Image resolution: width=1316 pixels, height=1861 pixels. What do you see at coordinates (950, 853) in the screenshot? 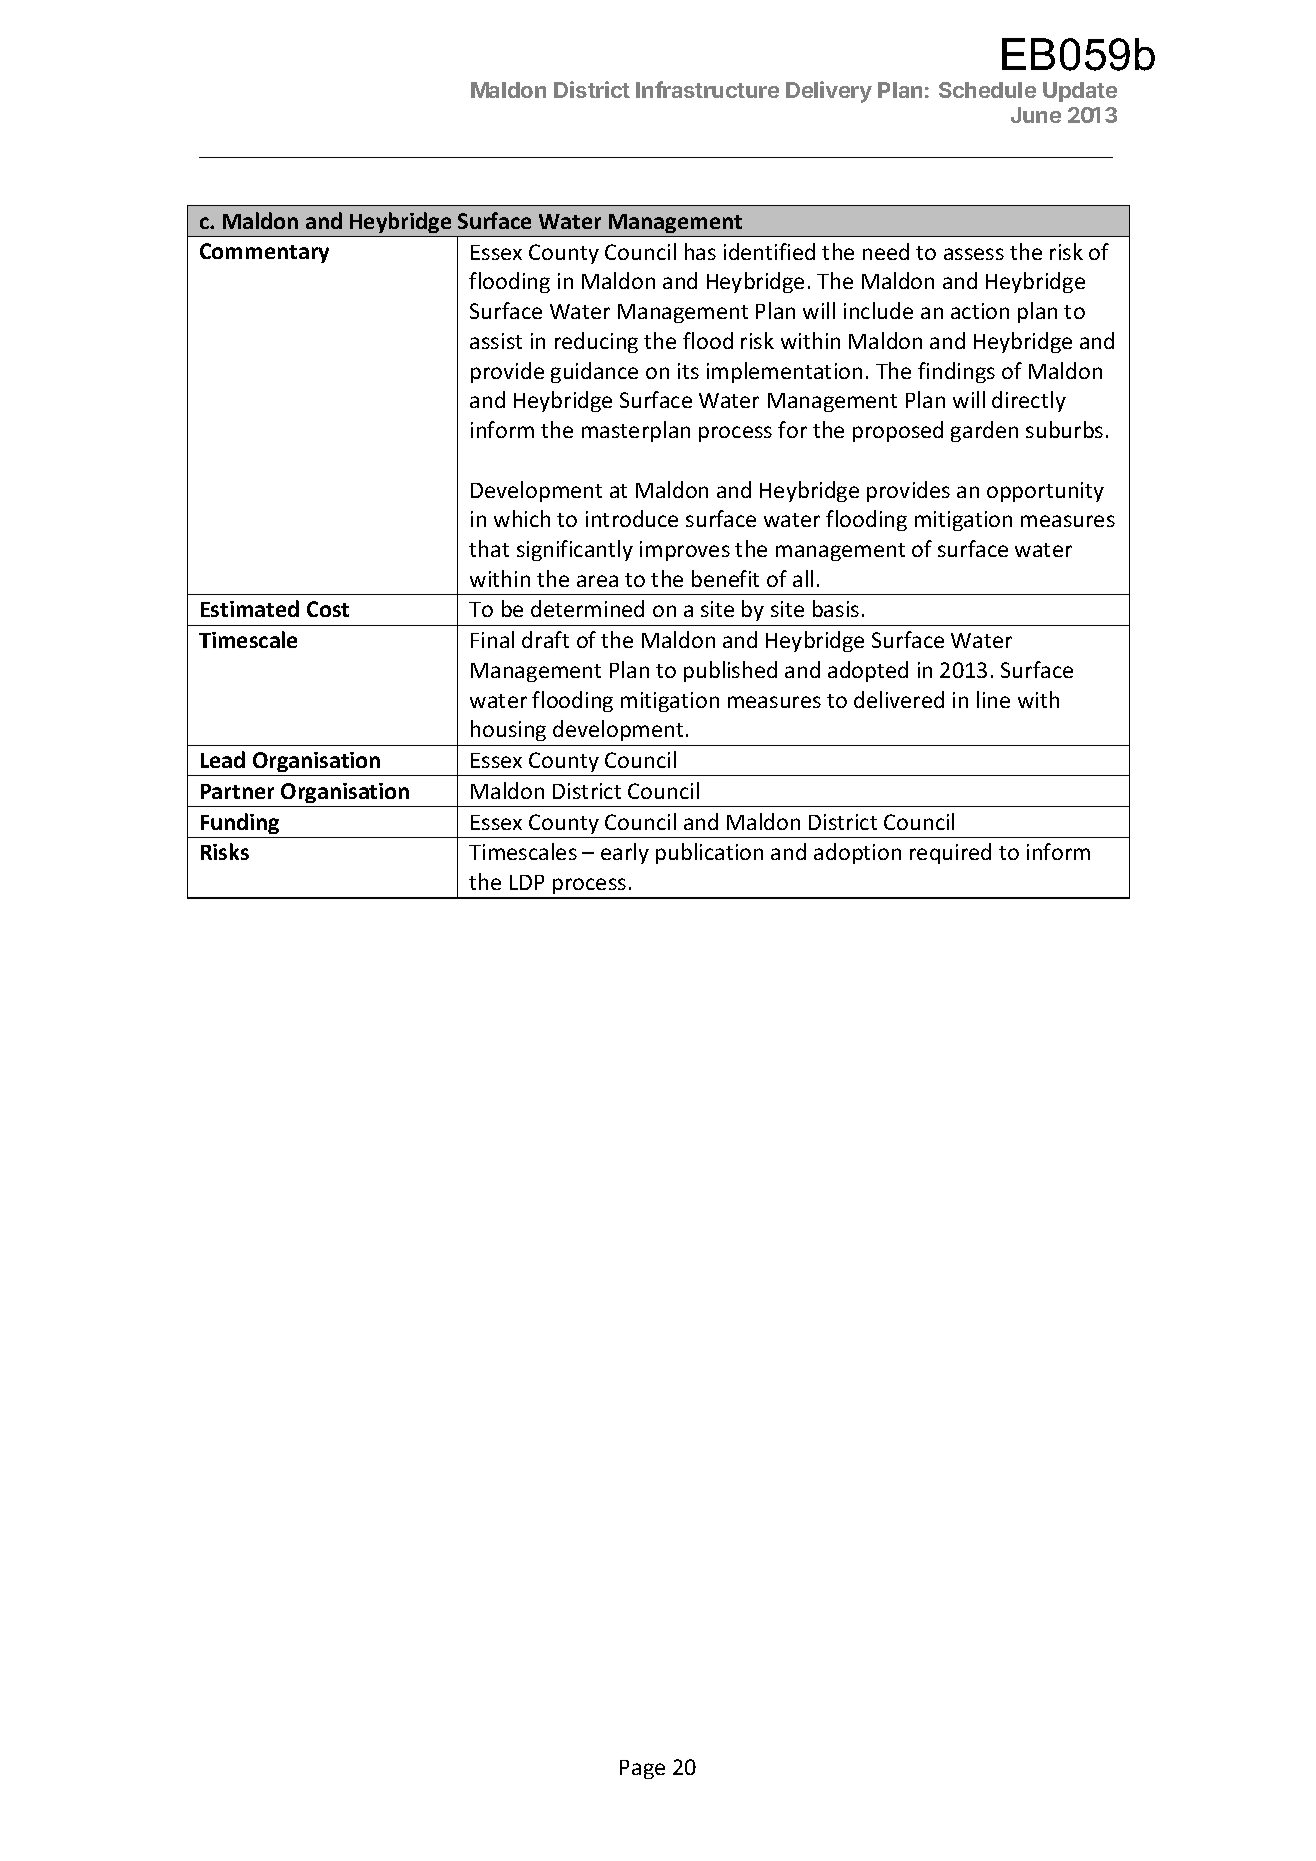
I see `required` at bounding box center [950, 853].
